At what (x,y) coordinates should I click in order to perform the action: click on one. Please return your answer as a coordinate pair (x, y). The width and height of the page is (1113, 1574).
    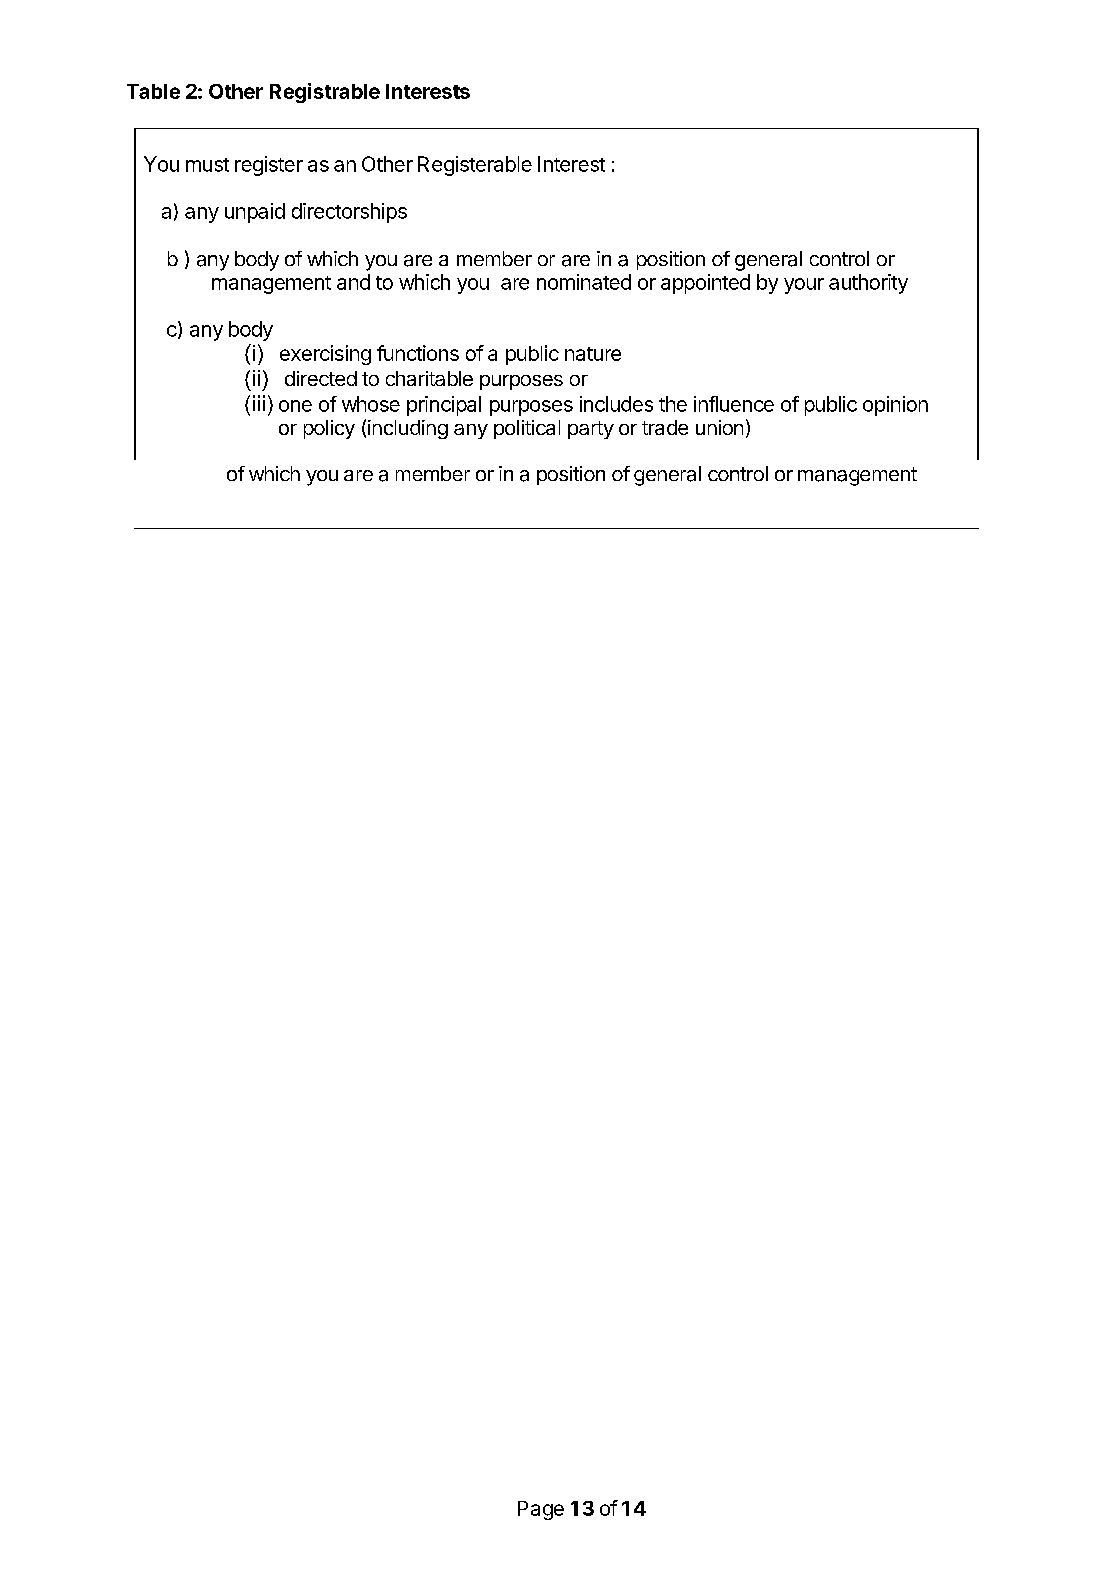
    Looking at the image, I should click on (295, 406).
